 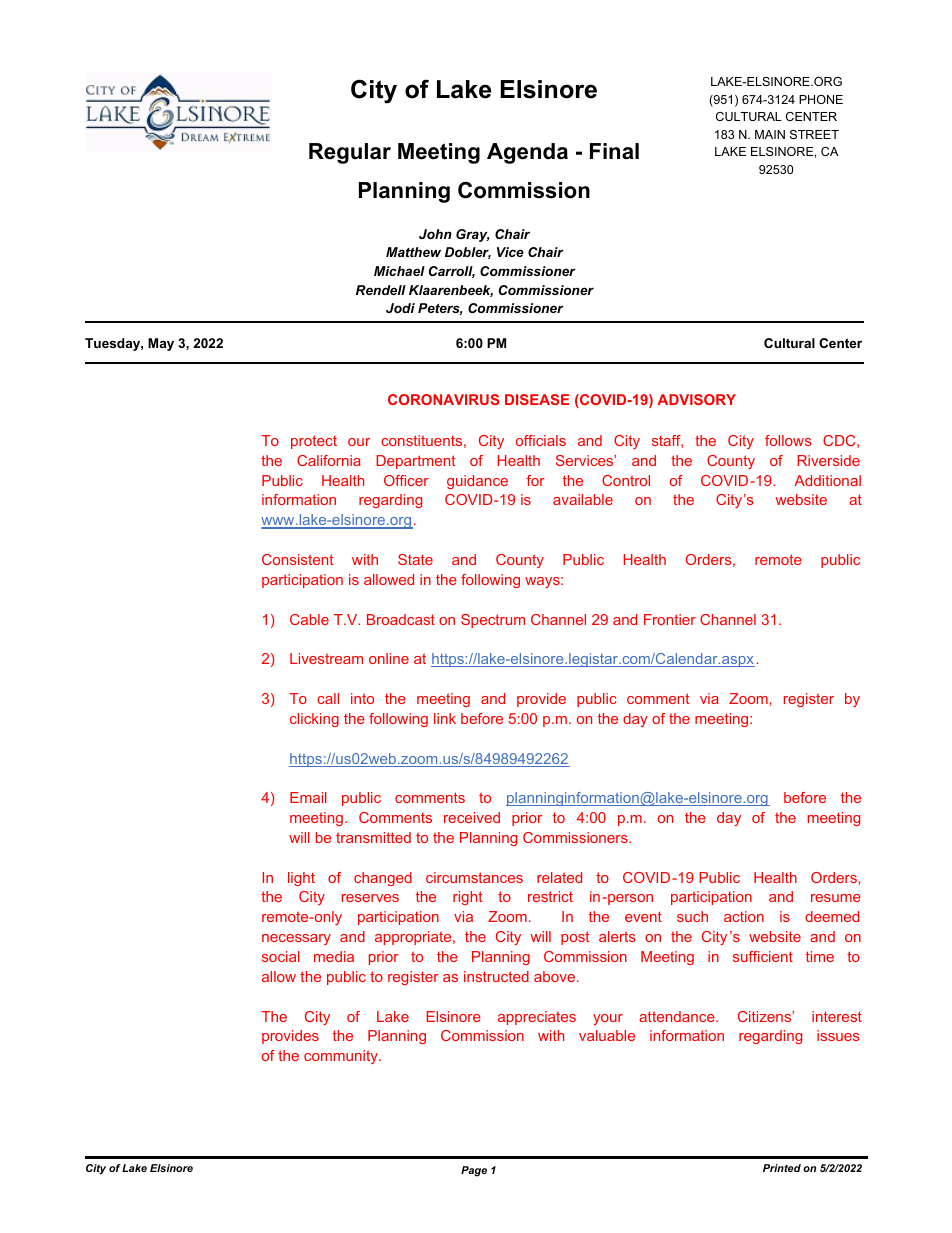 I want to click on follows, so click(x=788, y=440).
